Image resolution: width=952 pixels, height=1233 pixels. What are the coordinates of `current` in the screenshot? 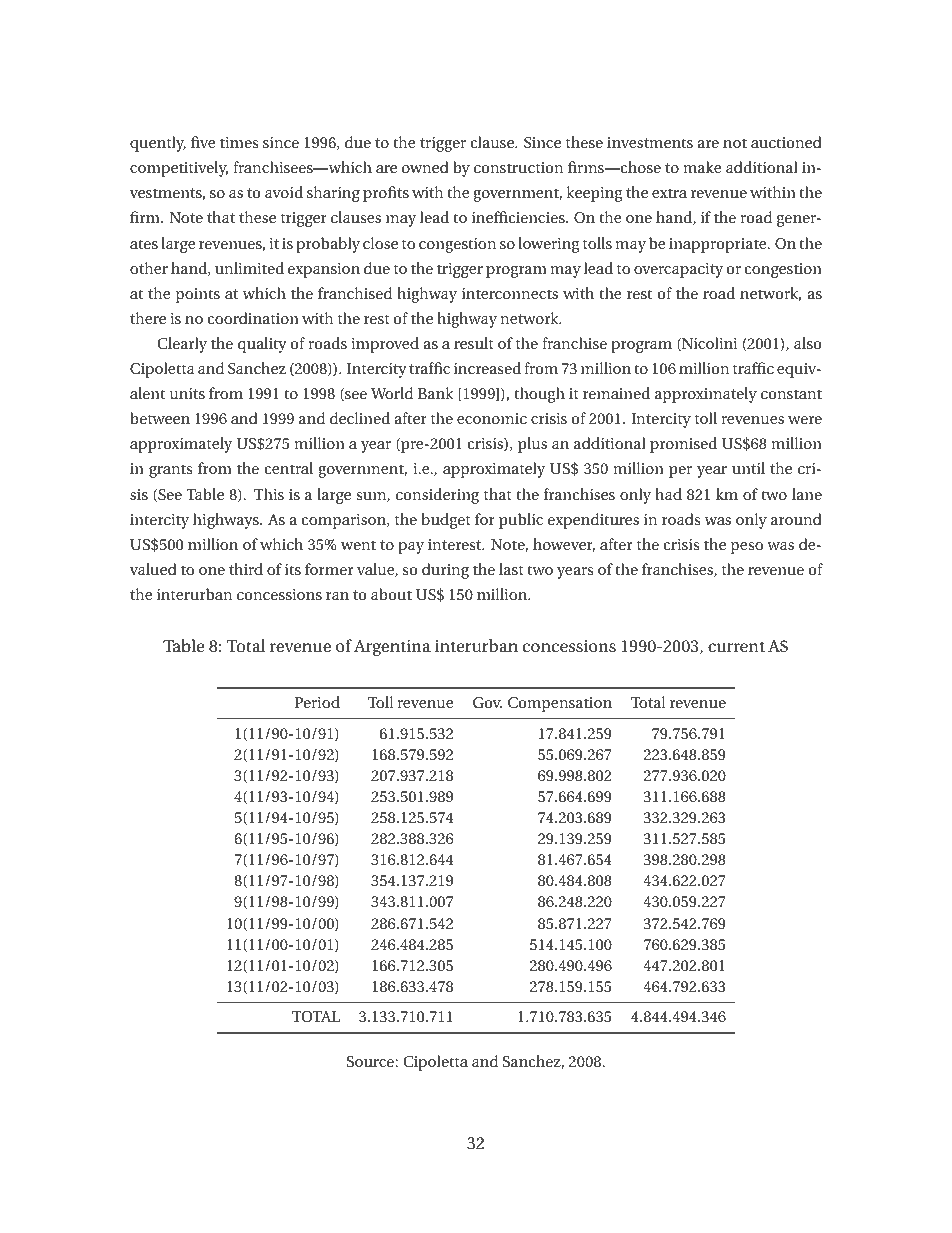 It's located at (736, 646).
